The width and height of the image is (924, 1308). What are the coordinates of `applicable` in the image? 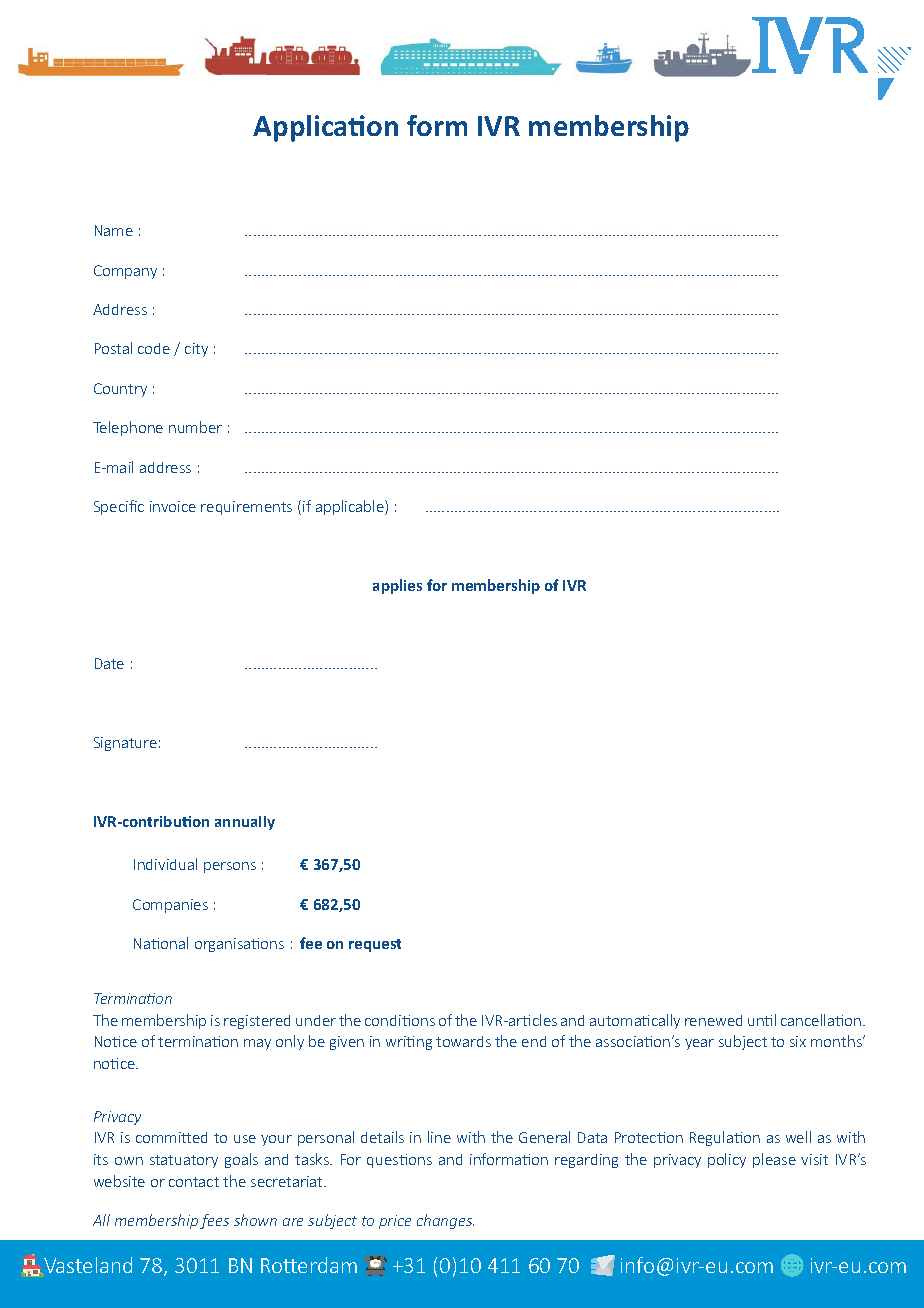 It's located at (351, 507).
